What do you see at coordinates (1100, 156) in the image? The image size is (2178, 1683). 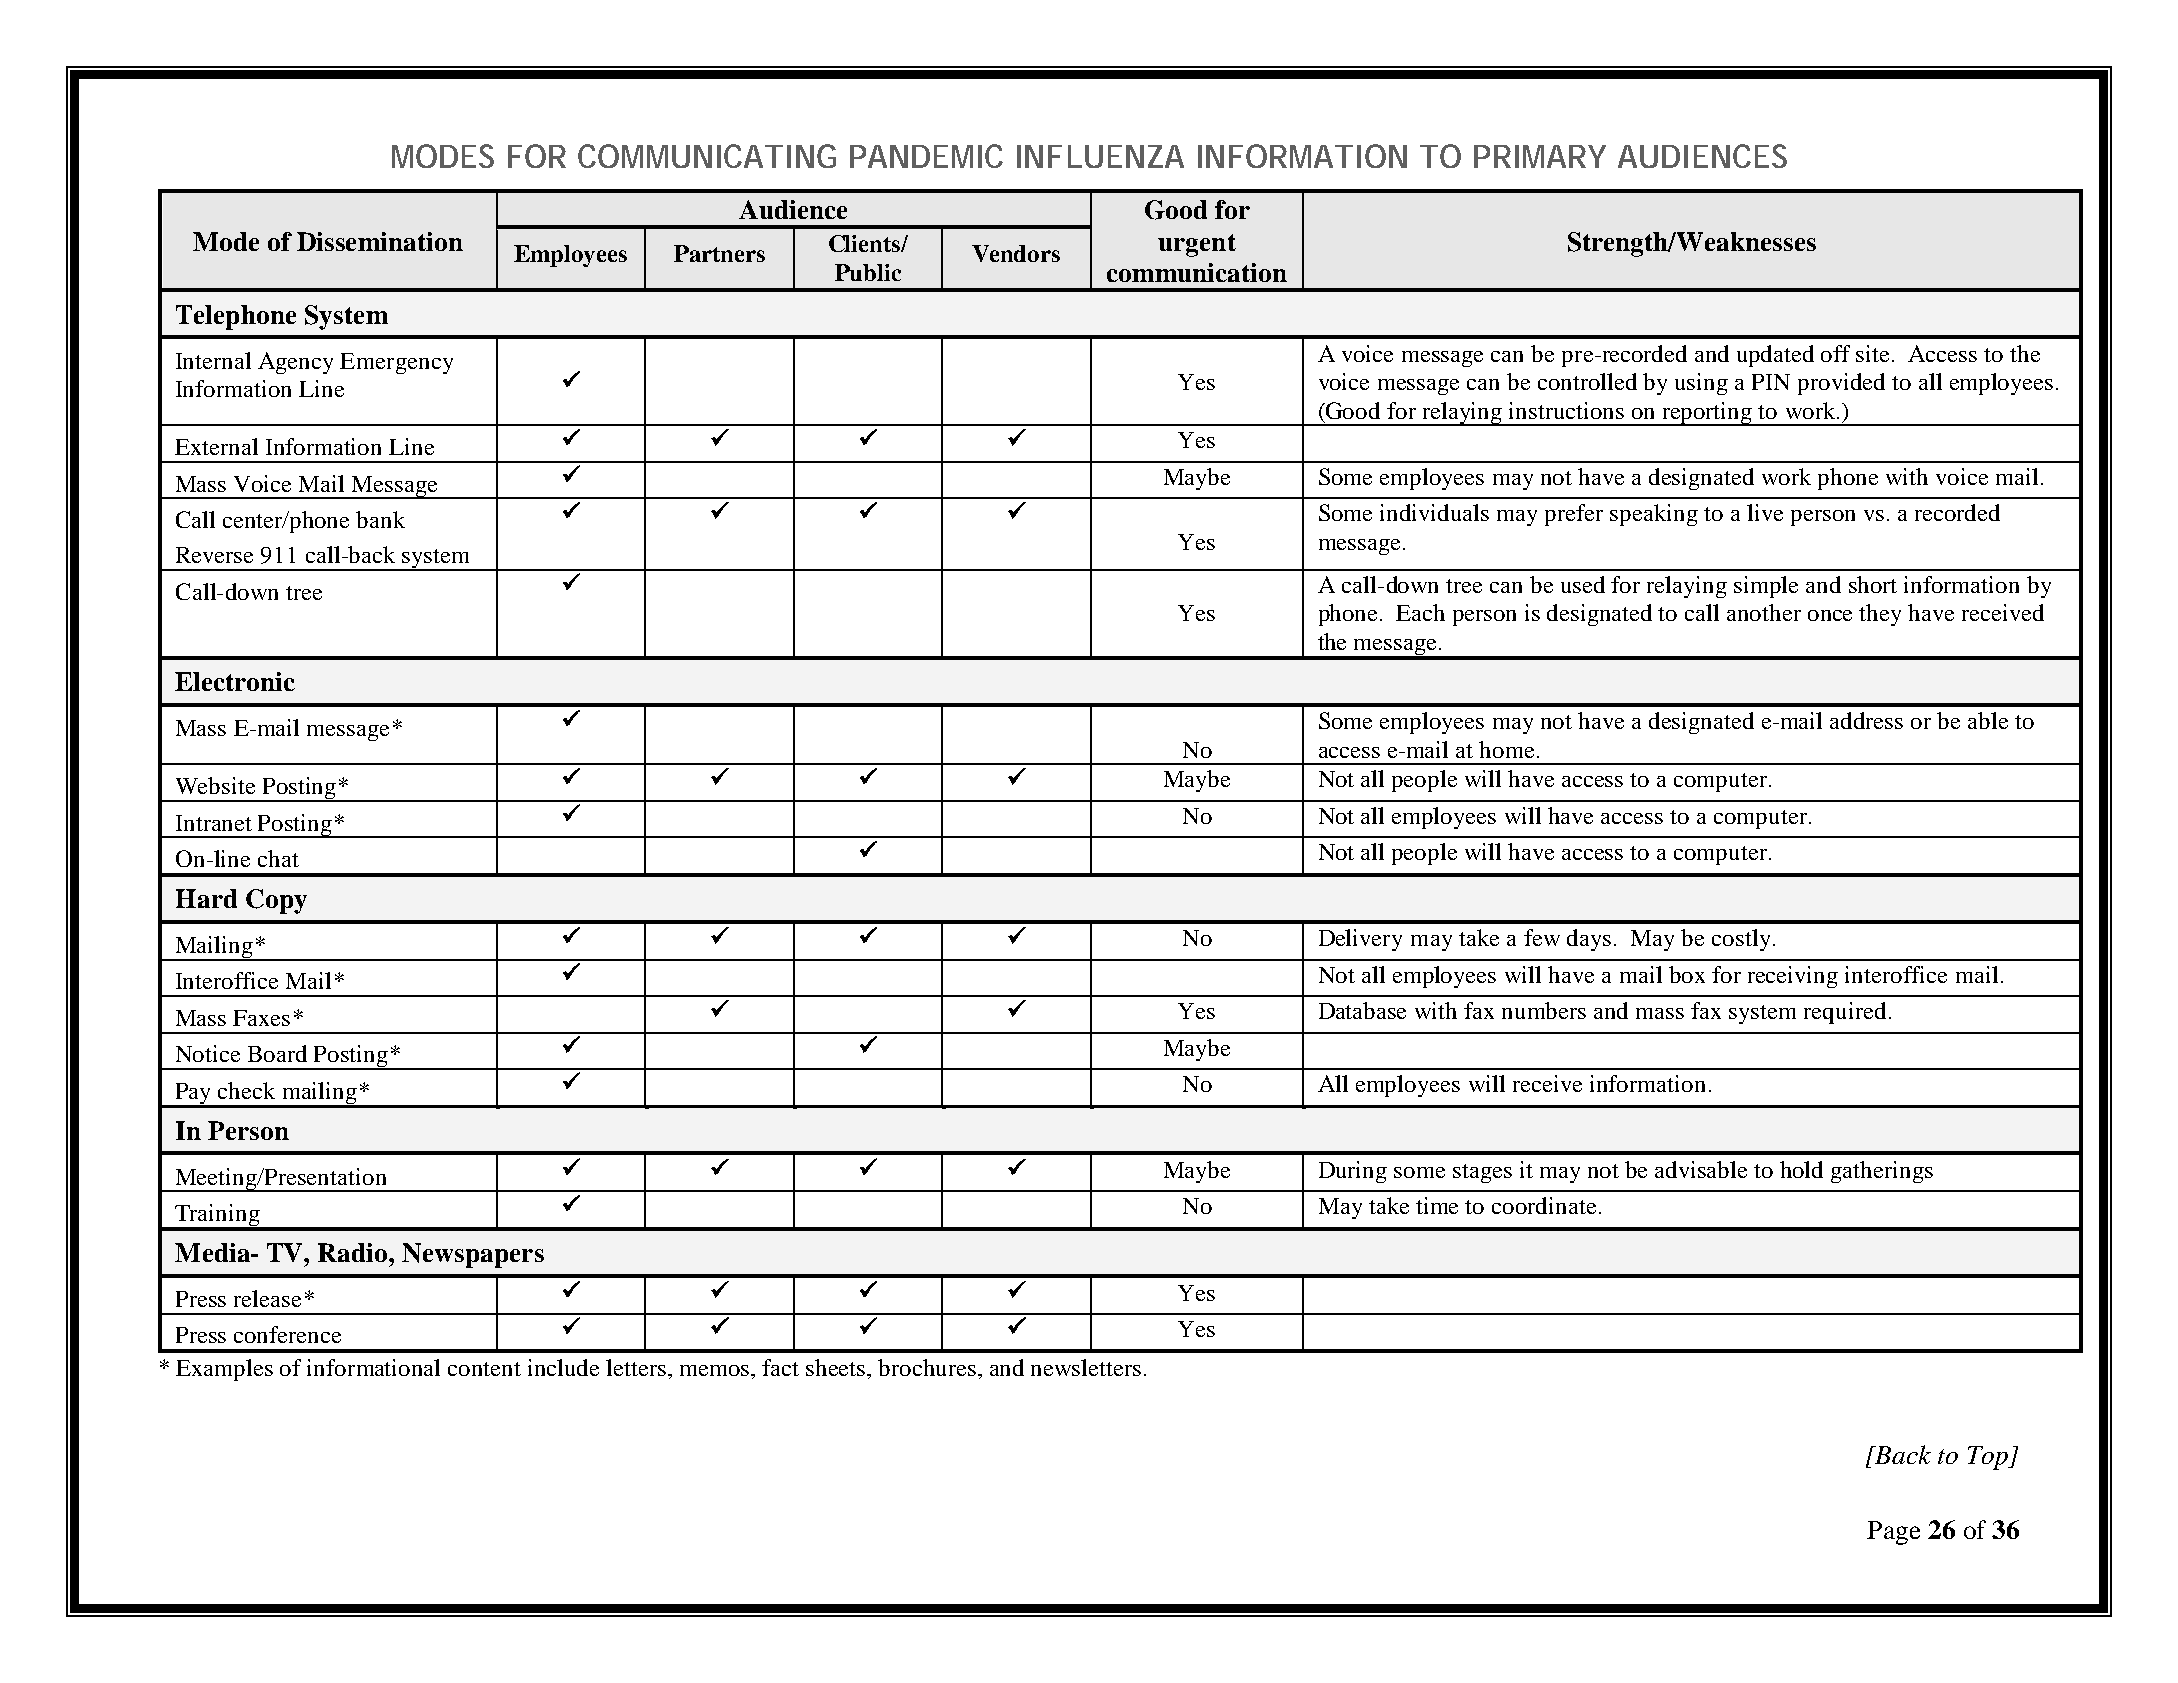 I see `INFLUENZA` at bounding box center [1100, 156].
